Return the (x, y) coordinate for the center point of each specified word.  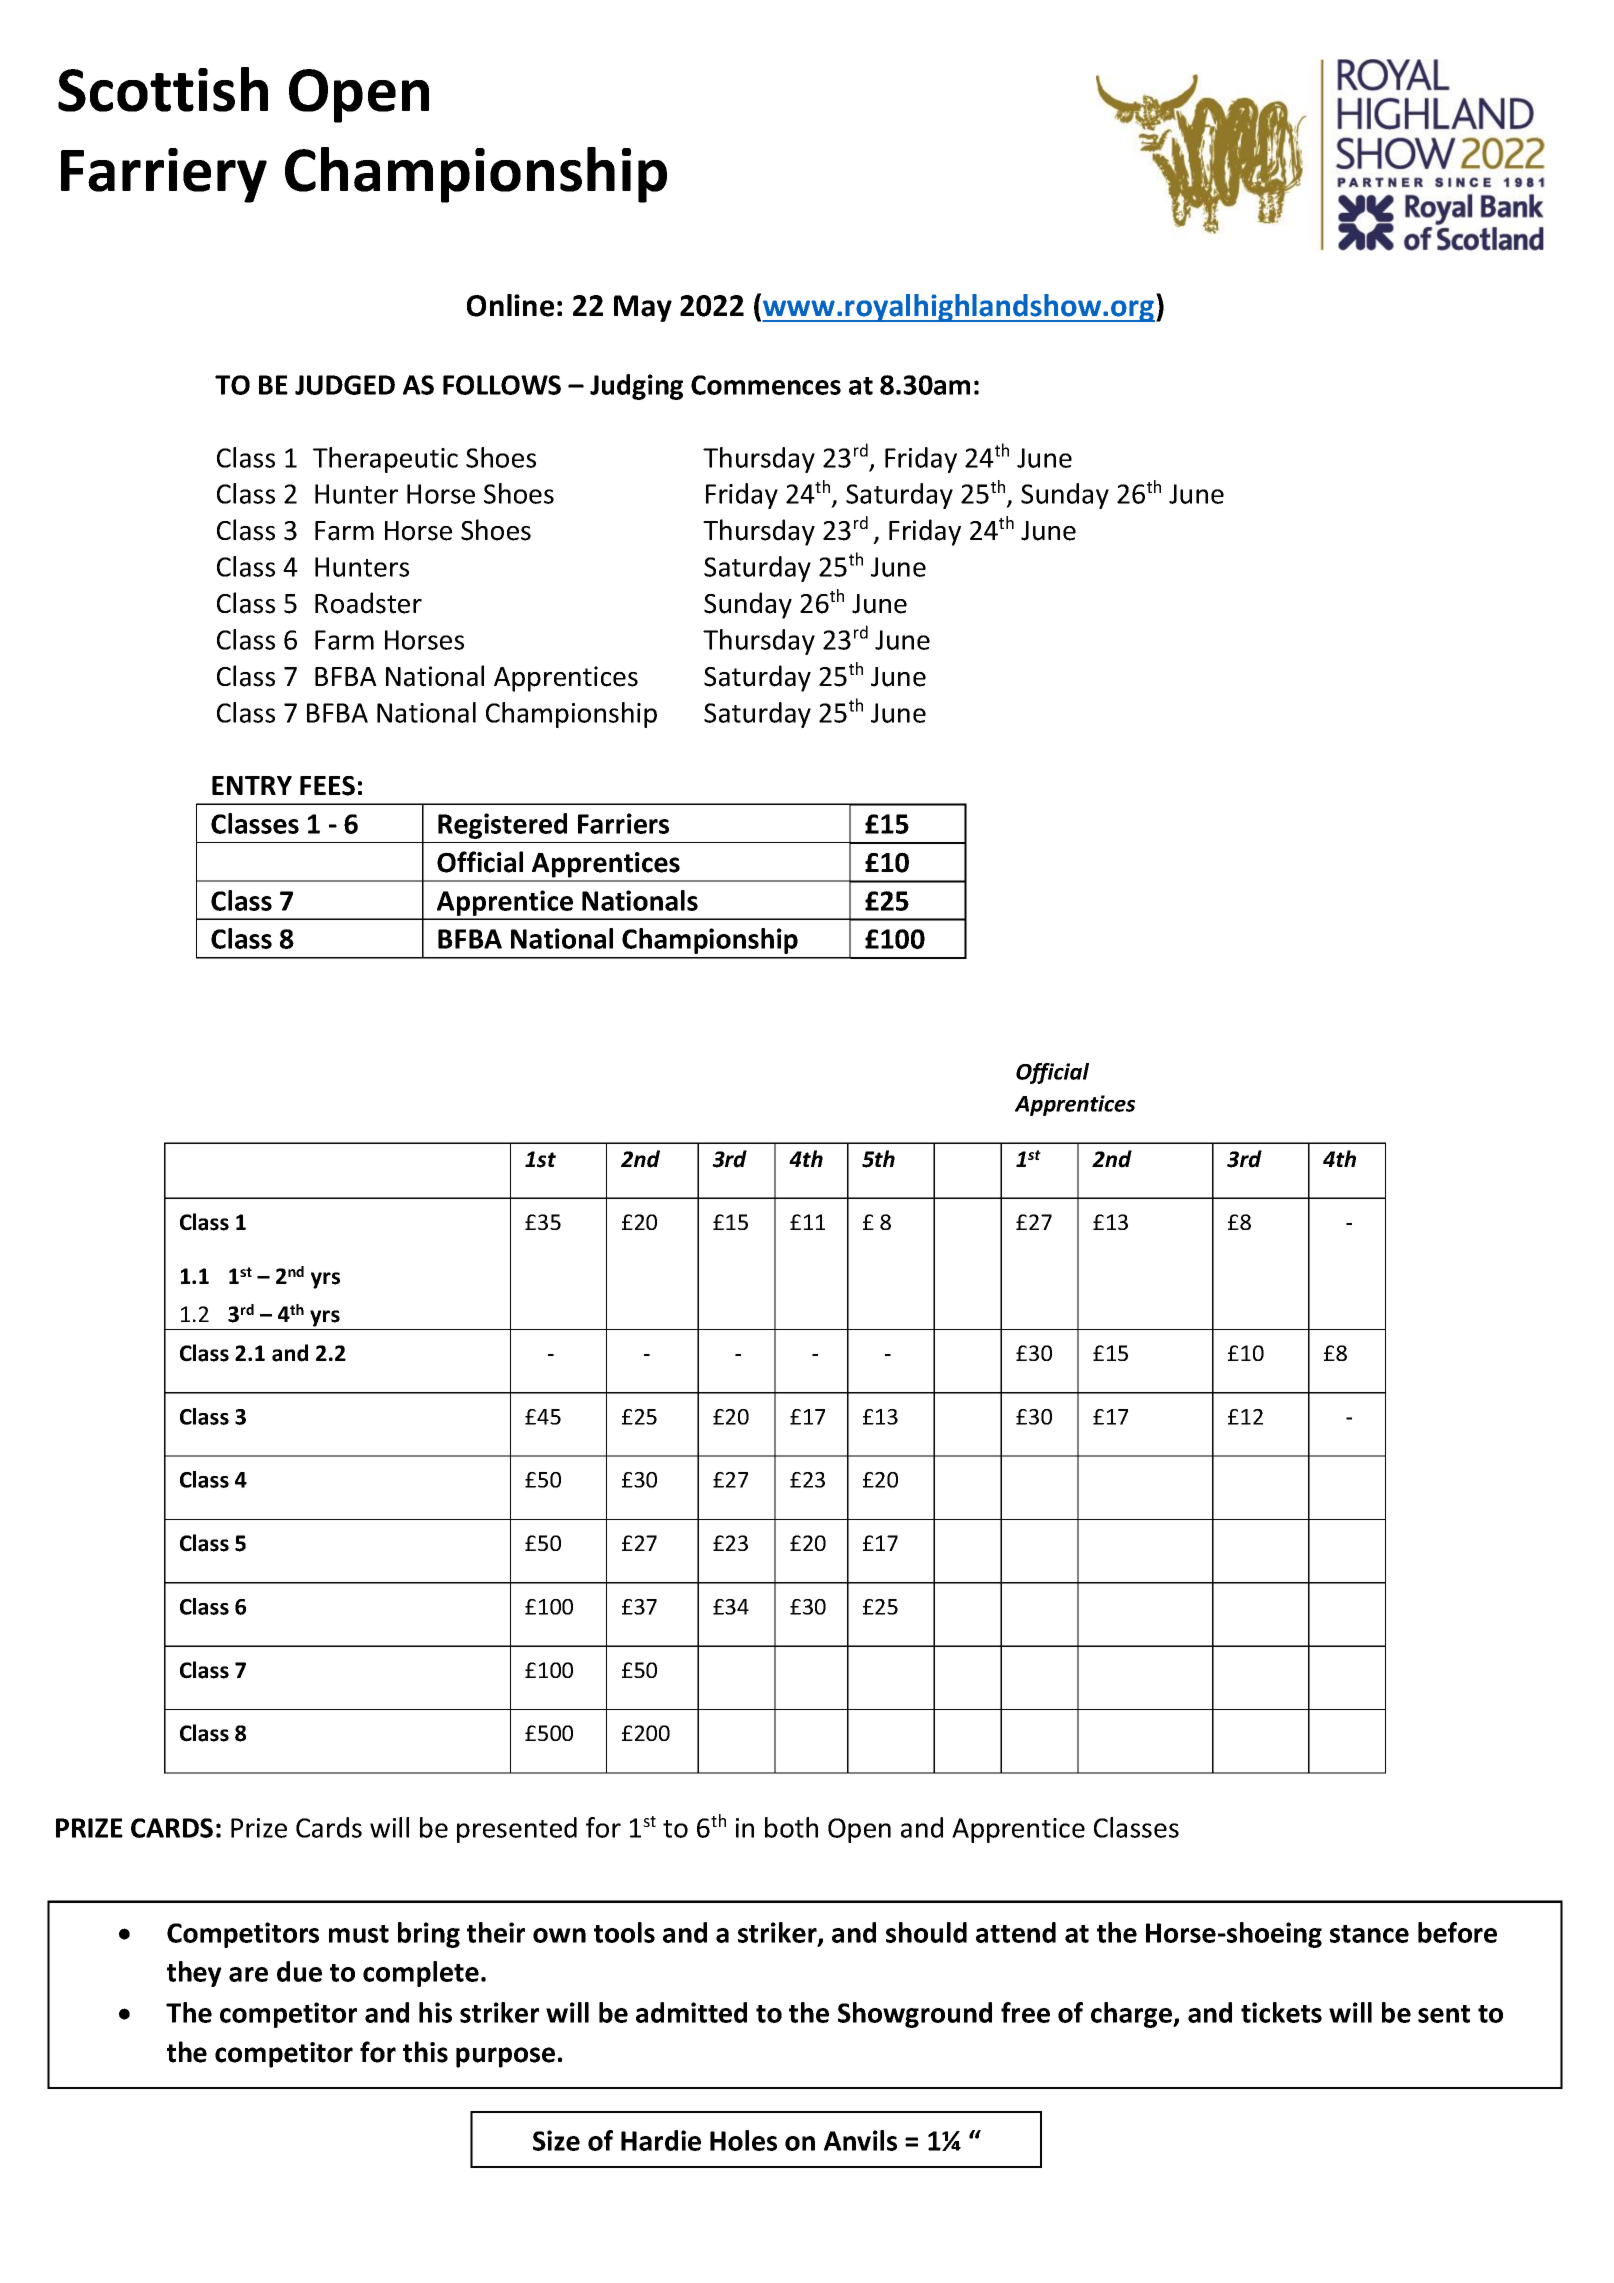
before (1457, 1932)
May (643, 308)
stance (1369, 1934)
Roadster (368, 603)
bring (429, 1935)
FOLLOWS (502, 385)
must (359, 1934)
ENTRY (252, 785)
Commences (766, 385)
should (926, 1932)
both (791, 1827)
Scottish (163, 89)
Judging (636, 387)
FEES (327, 786)
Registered (502, 826)
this (425, 2052)
